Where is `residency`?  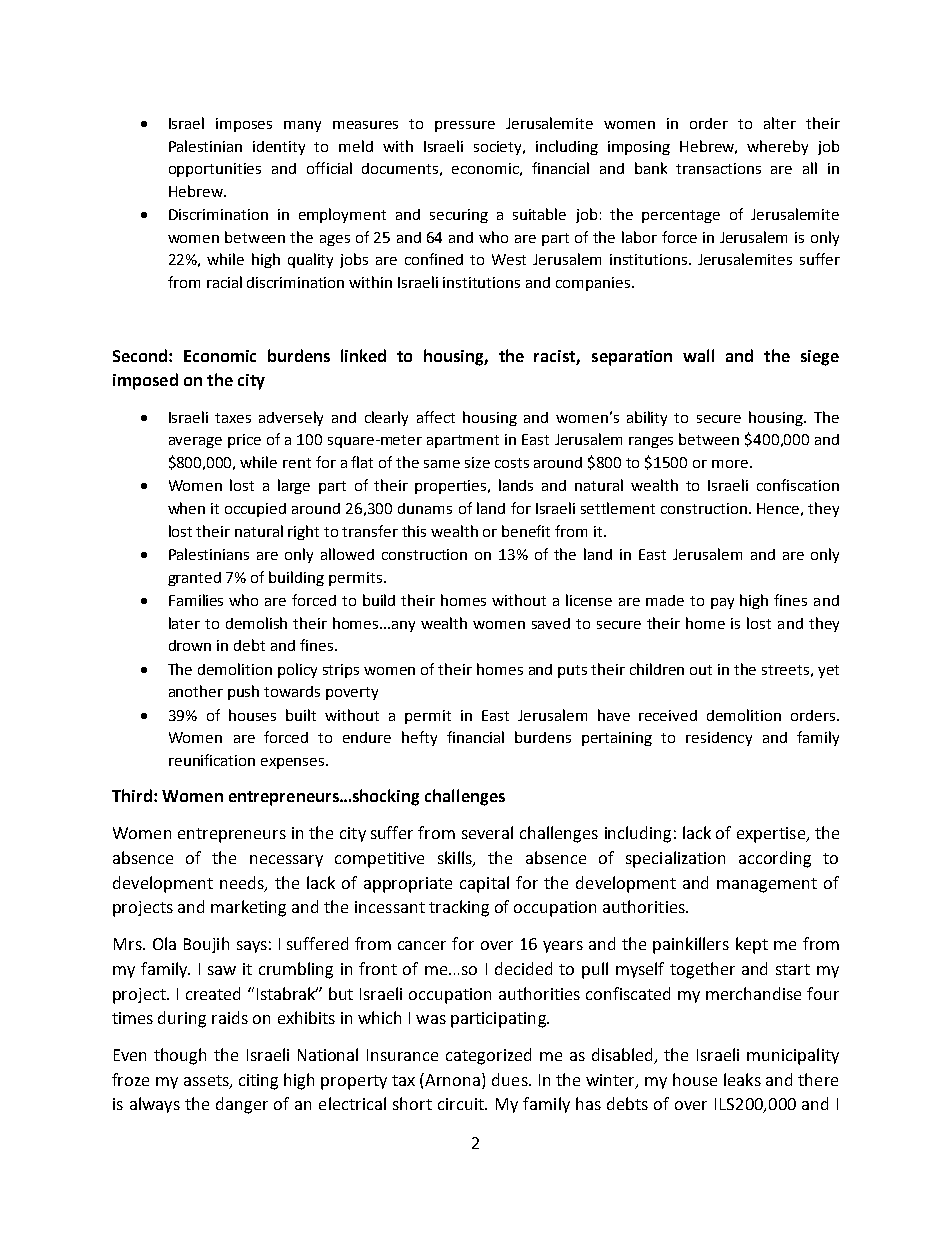 residency is located at coordinates (719, 739).
